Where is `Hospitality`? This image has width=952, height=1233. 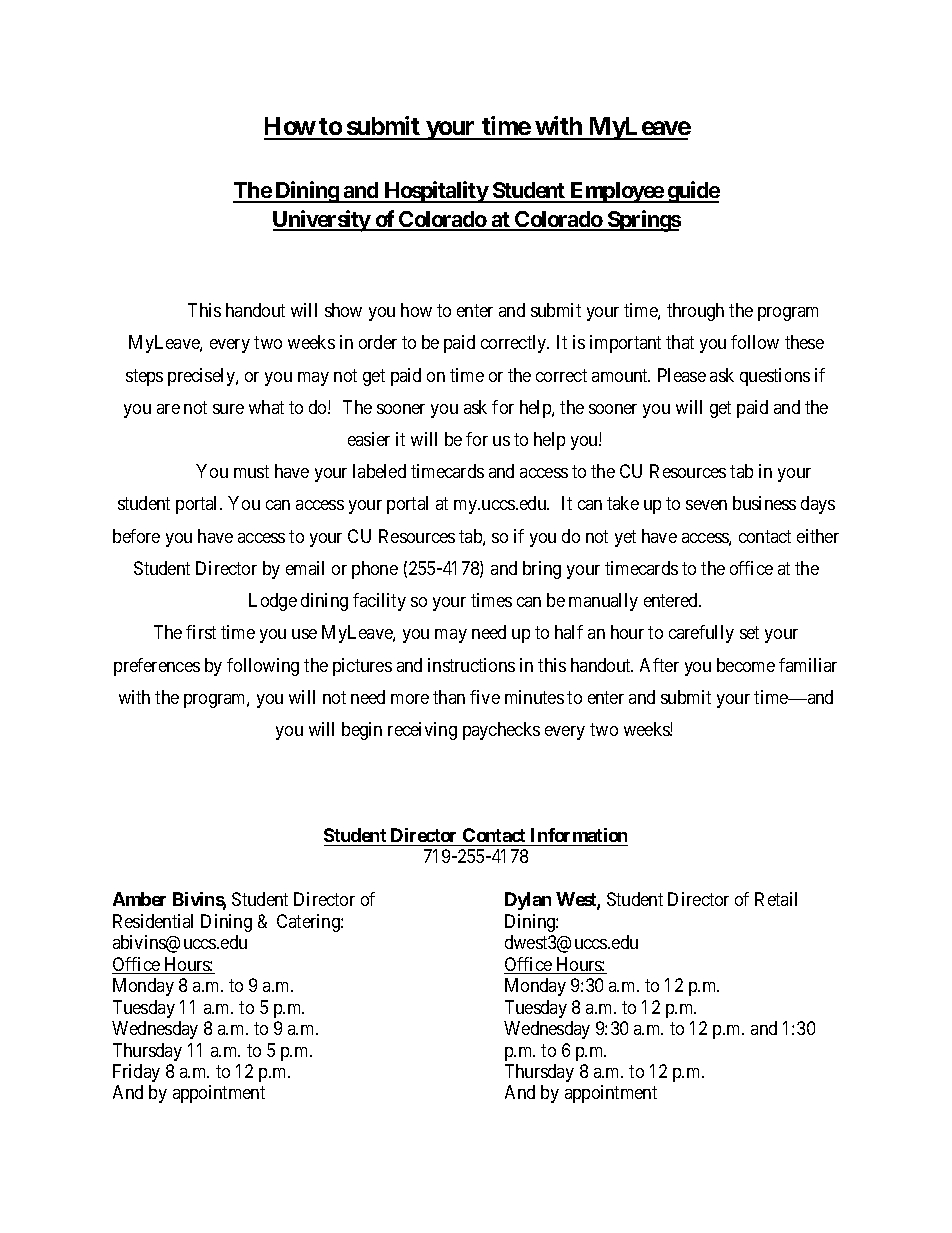
Hospitality is located at coordinates (435, 192).
